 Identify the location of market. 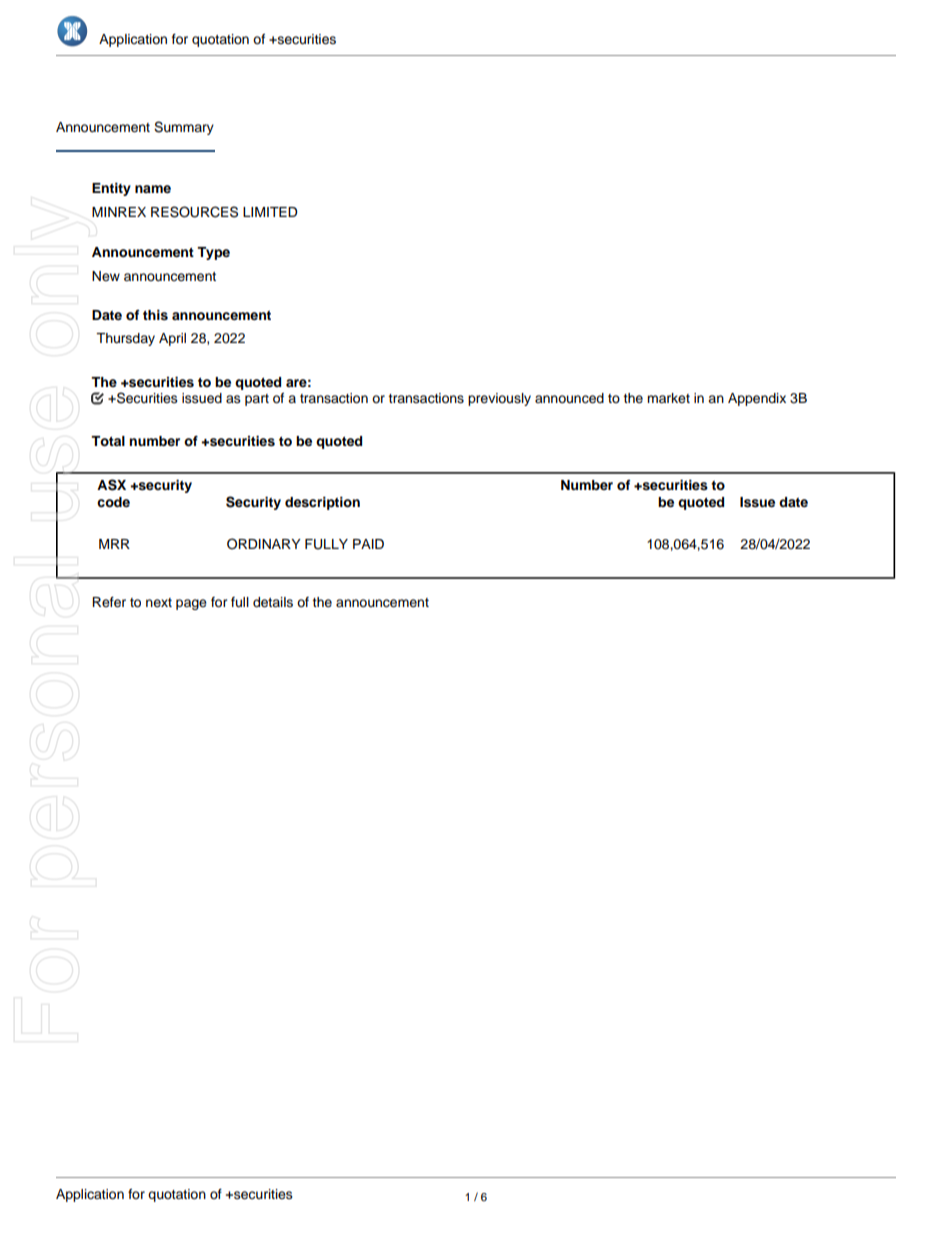
(668, 398).
